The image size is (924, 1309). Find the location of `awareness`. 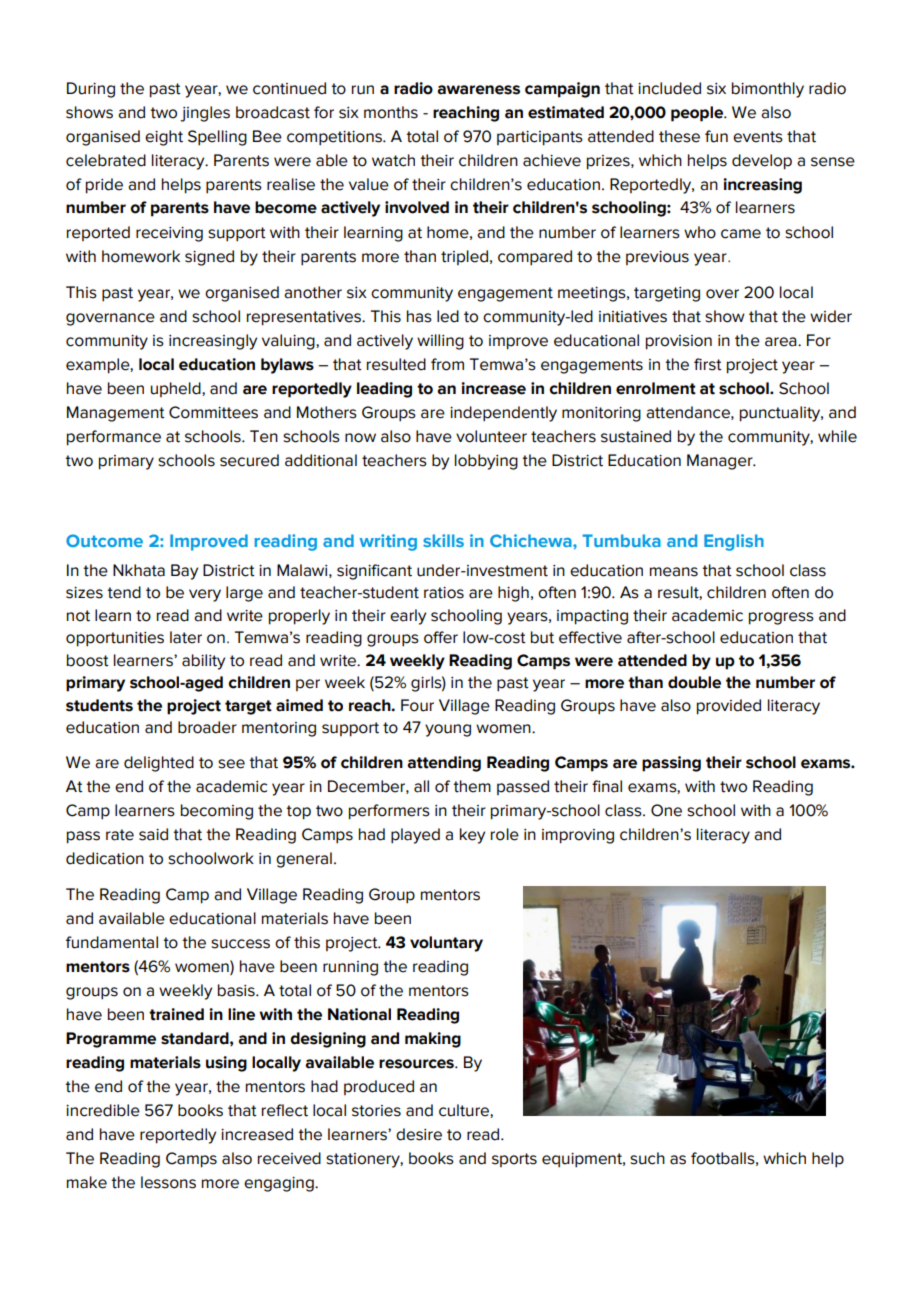

awareness is located at coordinates (478, 90).
